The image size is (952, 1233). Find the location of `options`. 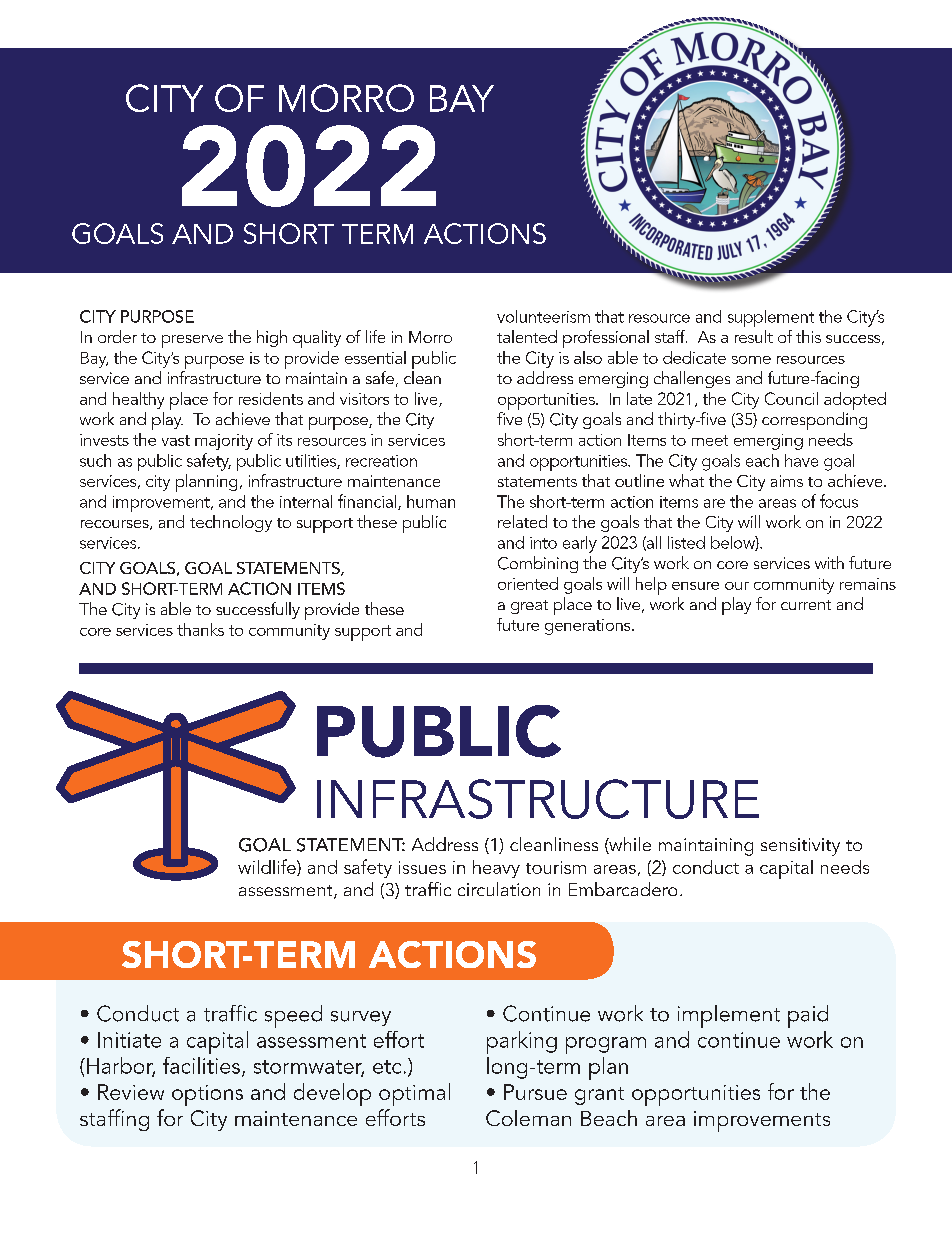

options is located at coordinates (207, 1095).
